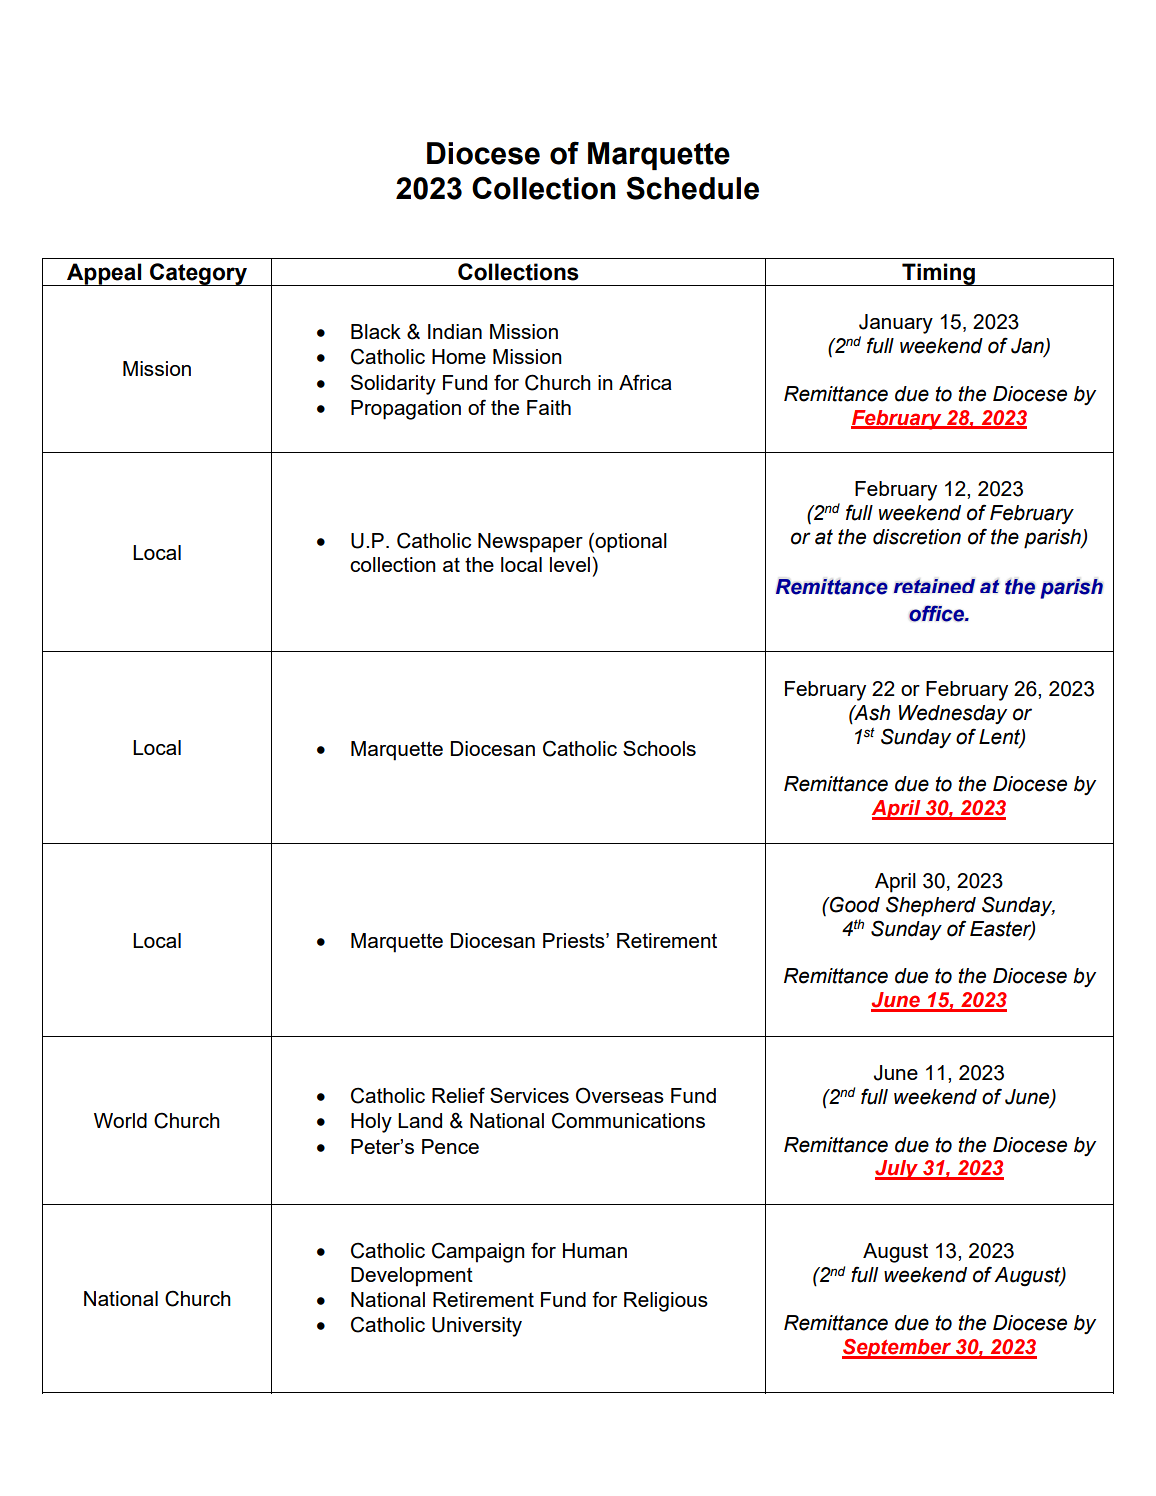  I want to click on Development, so click(412, 1277).
